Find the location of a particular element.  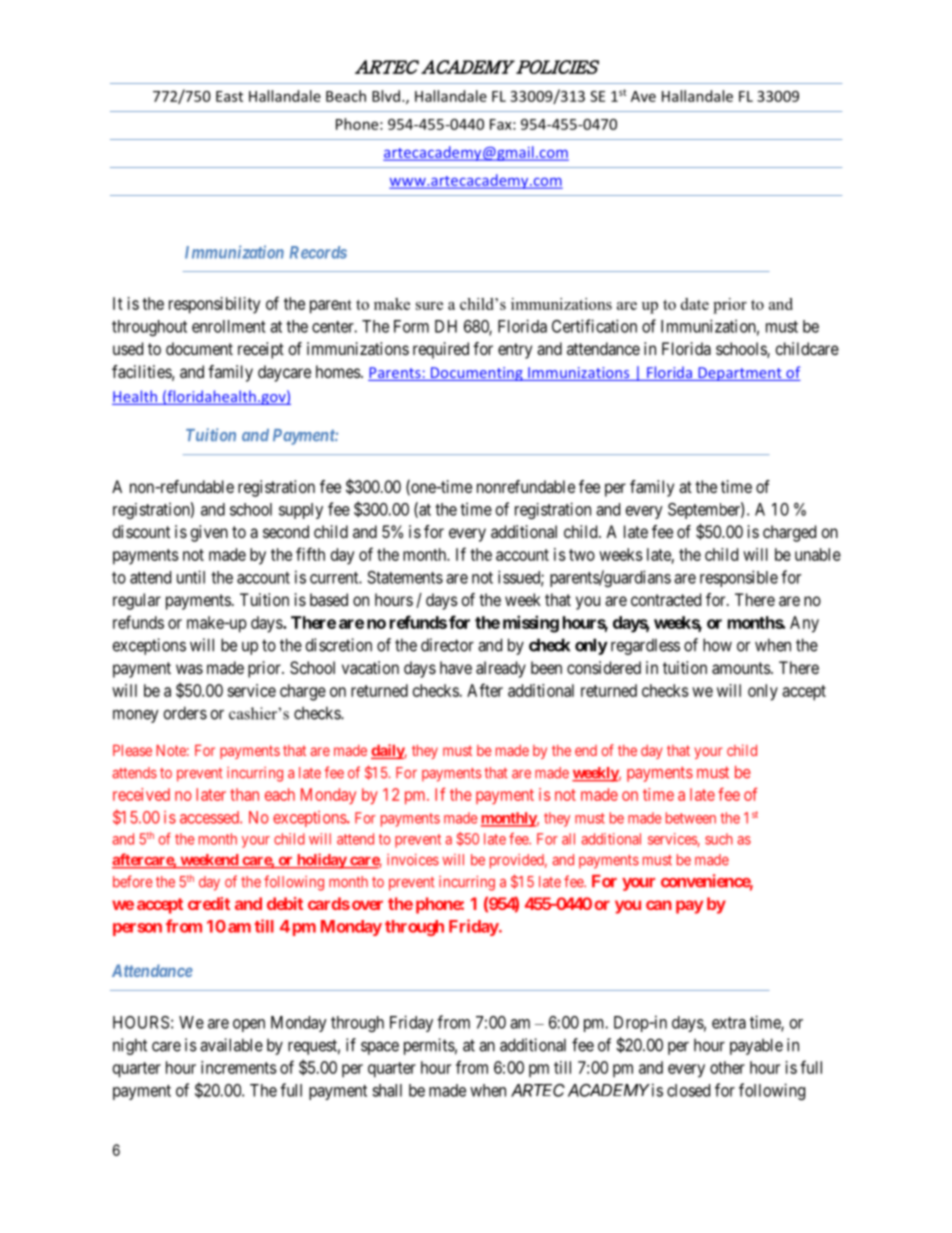

Statements is located at coordinates (405, 577).
